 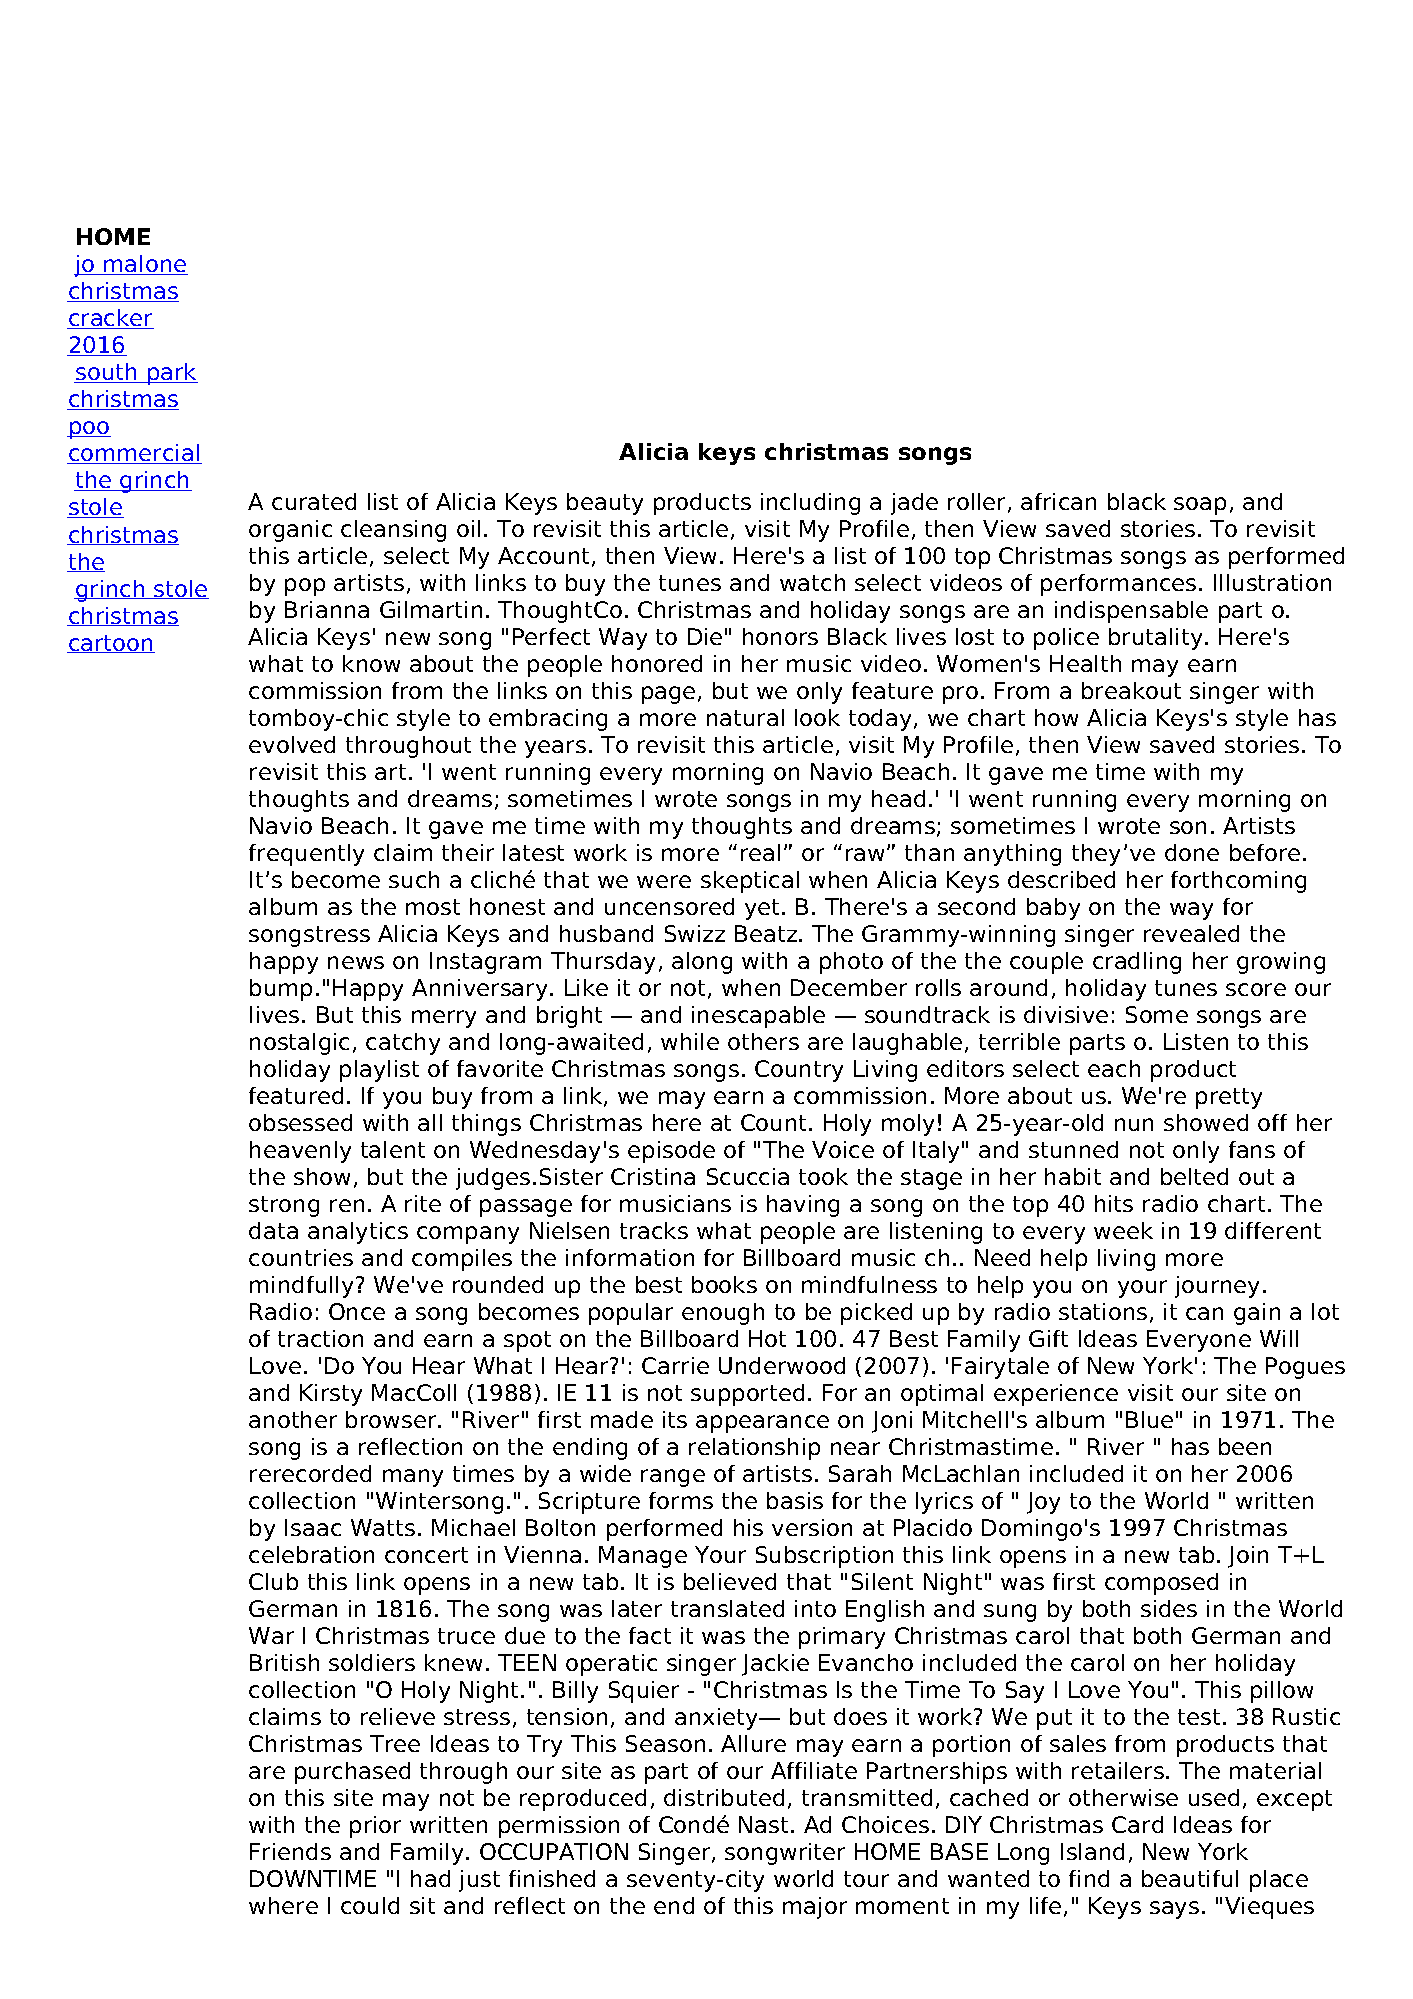 I want to click on soap, so click(x=1200, y=506).
